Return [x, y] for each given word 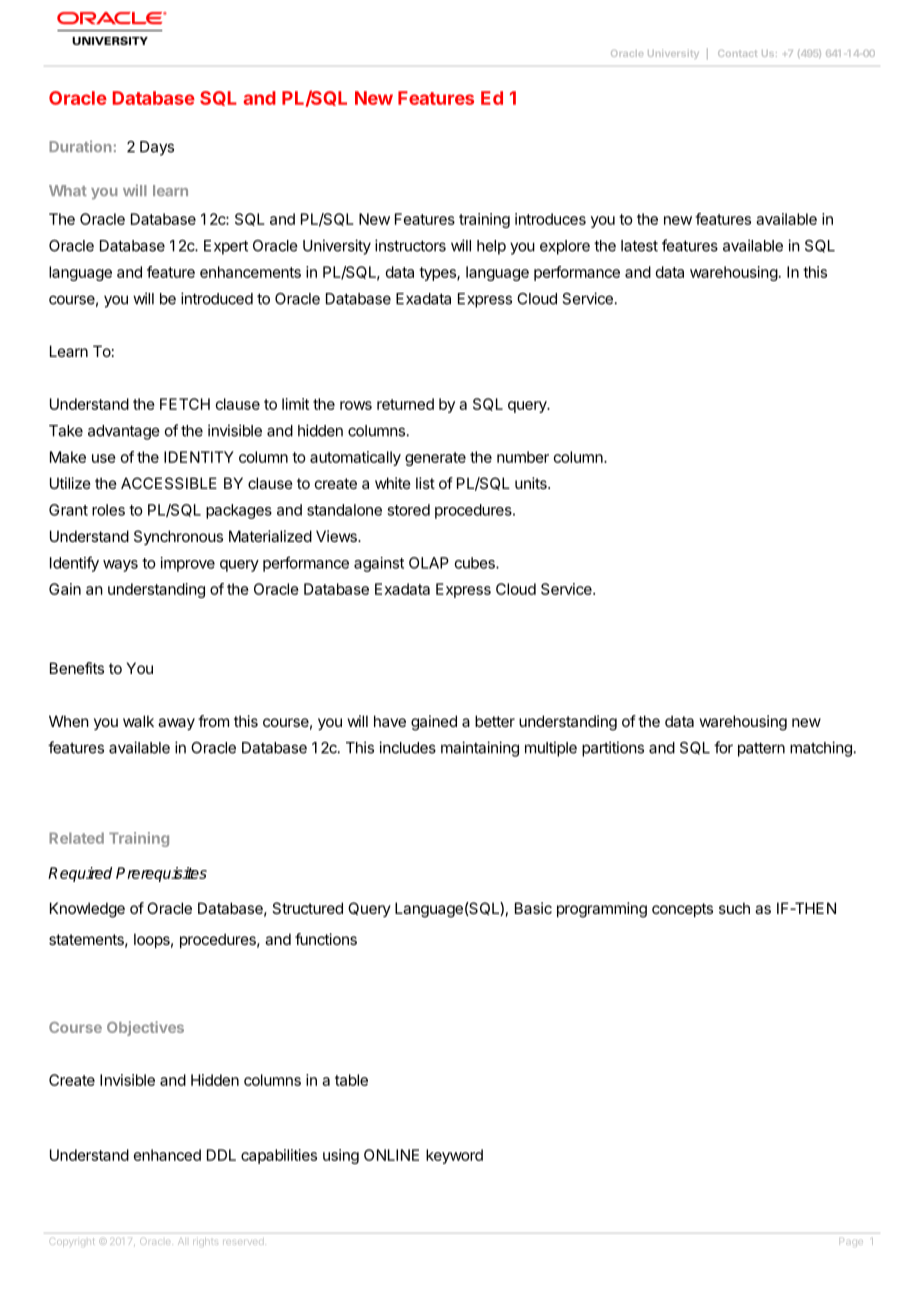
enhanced [167, 1155]
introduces [550, 219]
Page [851, 1242]
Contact [737, 53]
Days [157, 148]
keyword [454, 1156]
